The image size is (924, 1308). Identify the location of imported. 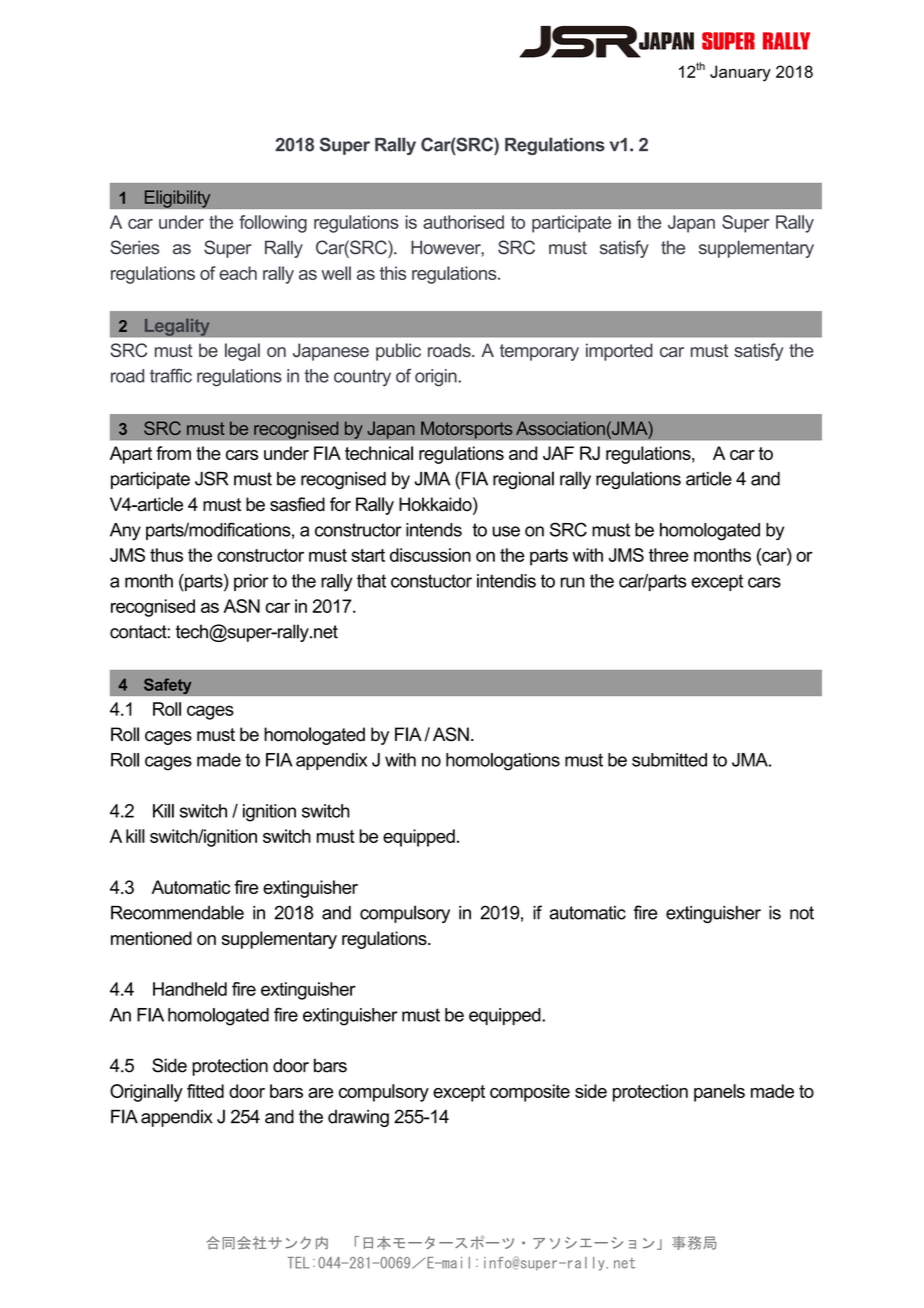
(619, 352).
